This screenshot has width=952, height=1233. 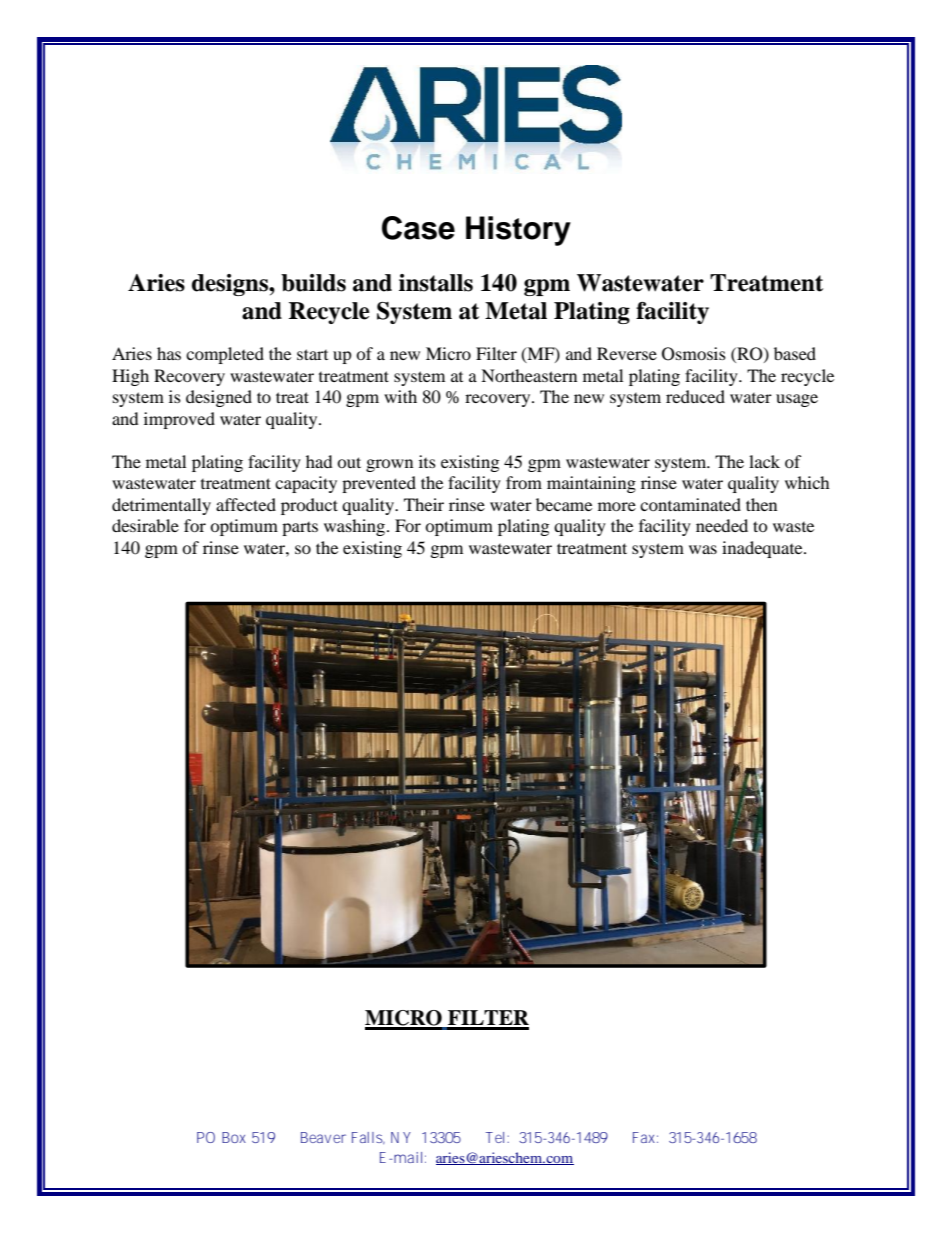 What do you see at coordinates (424, 504) in the screenshot?
I see `Their` at bounding box center [424, 504].
